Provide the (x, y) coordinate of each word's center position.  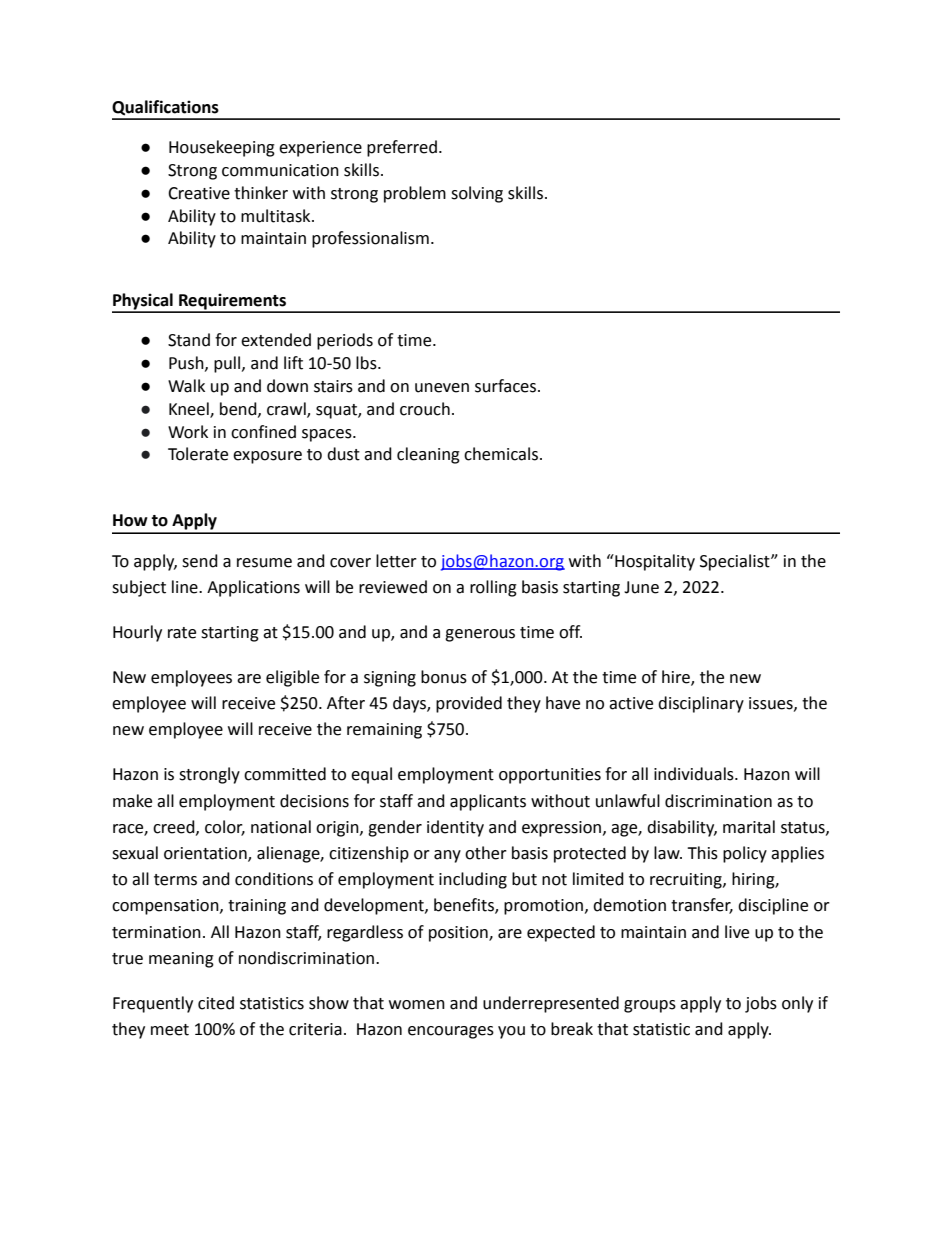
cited (216, 1003)
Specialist (736, 562)
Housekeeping (222, 148)
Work (188, 432)
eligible (292, 678)
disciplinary (701, 704)
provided (469, 704)
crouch (425, 409)
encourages (451, 1032)
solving (477, 194)
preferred (402, 148)
